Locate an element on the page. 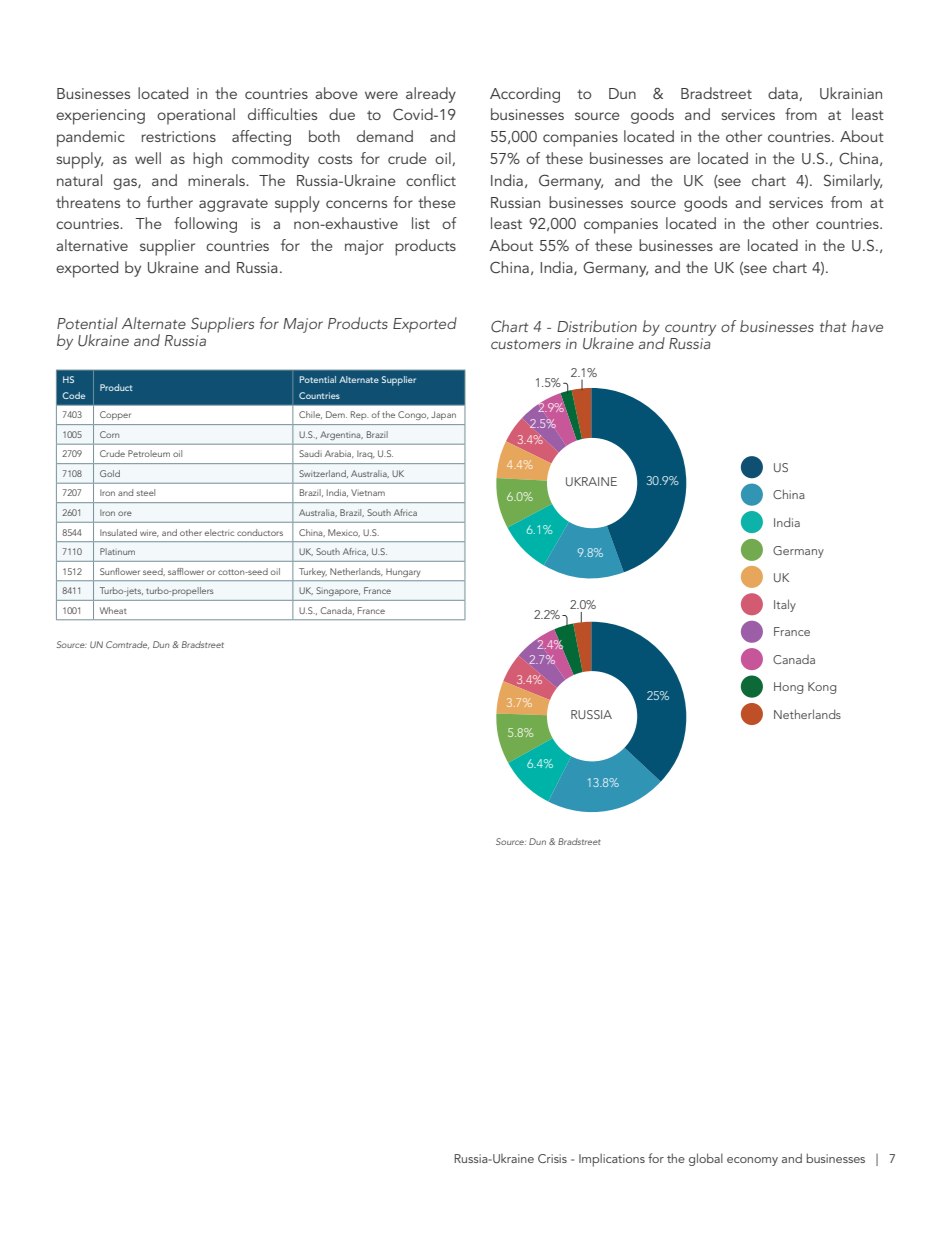 The height and width of the document is (1233, 952). Crisis is located at coordinates (552, 1158).
